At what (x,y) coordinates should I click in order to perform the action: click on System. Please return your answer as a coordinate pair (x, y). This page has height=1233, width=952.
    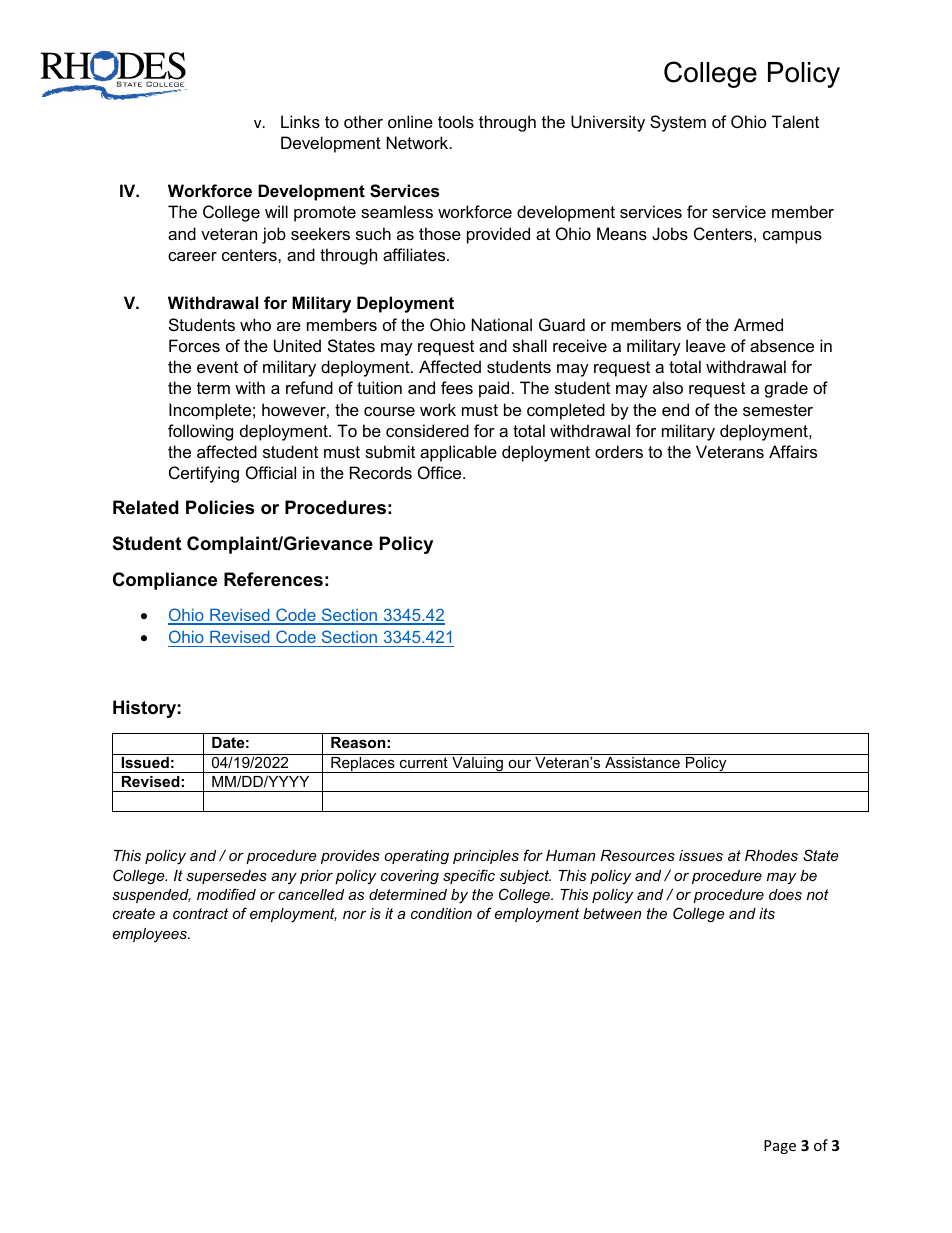
    Looking at the image, I should click on (678, 123).
